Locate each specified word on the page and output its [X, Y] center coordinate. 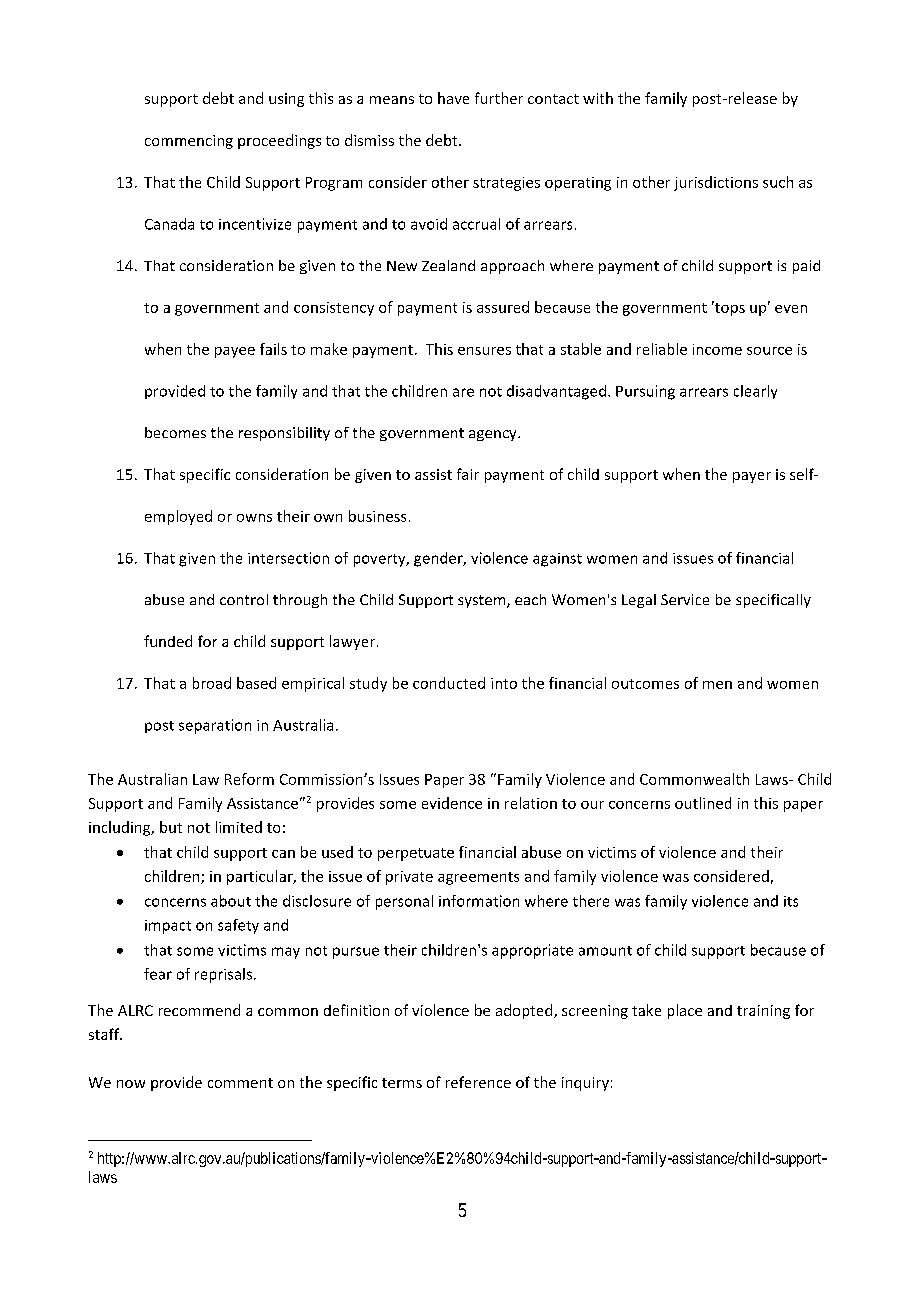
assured [503, 307]
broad [212, 683]
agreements [478, 878]
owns [254, 518]
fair [468, 474]
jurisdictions [716, 183]
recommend [199, 1010]
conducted [449, 683]
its [791, 901]
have [453, 98]
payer [752, 477]
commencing [189, 142]
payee [235, 352]
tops [729, 308]
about [231, 901]
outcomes [645, 684]
